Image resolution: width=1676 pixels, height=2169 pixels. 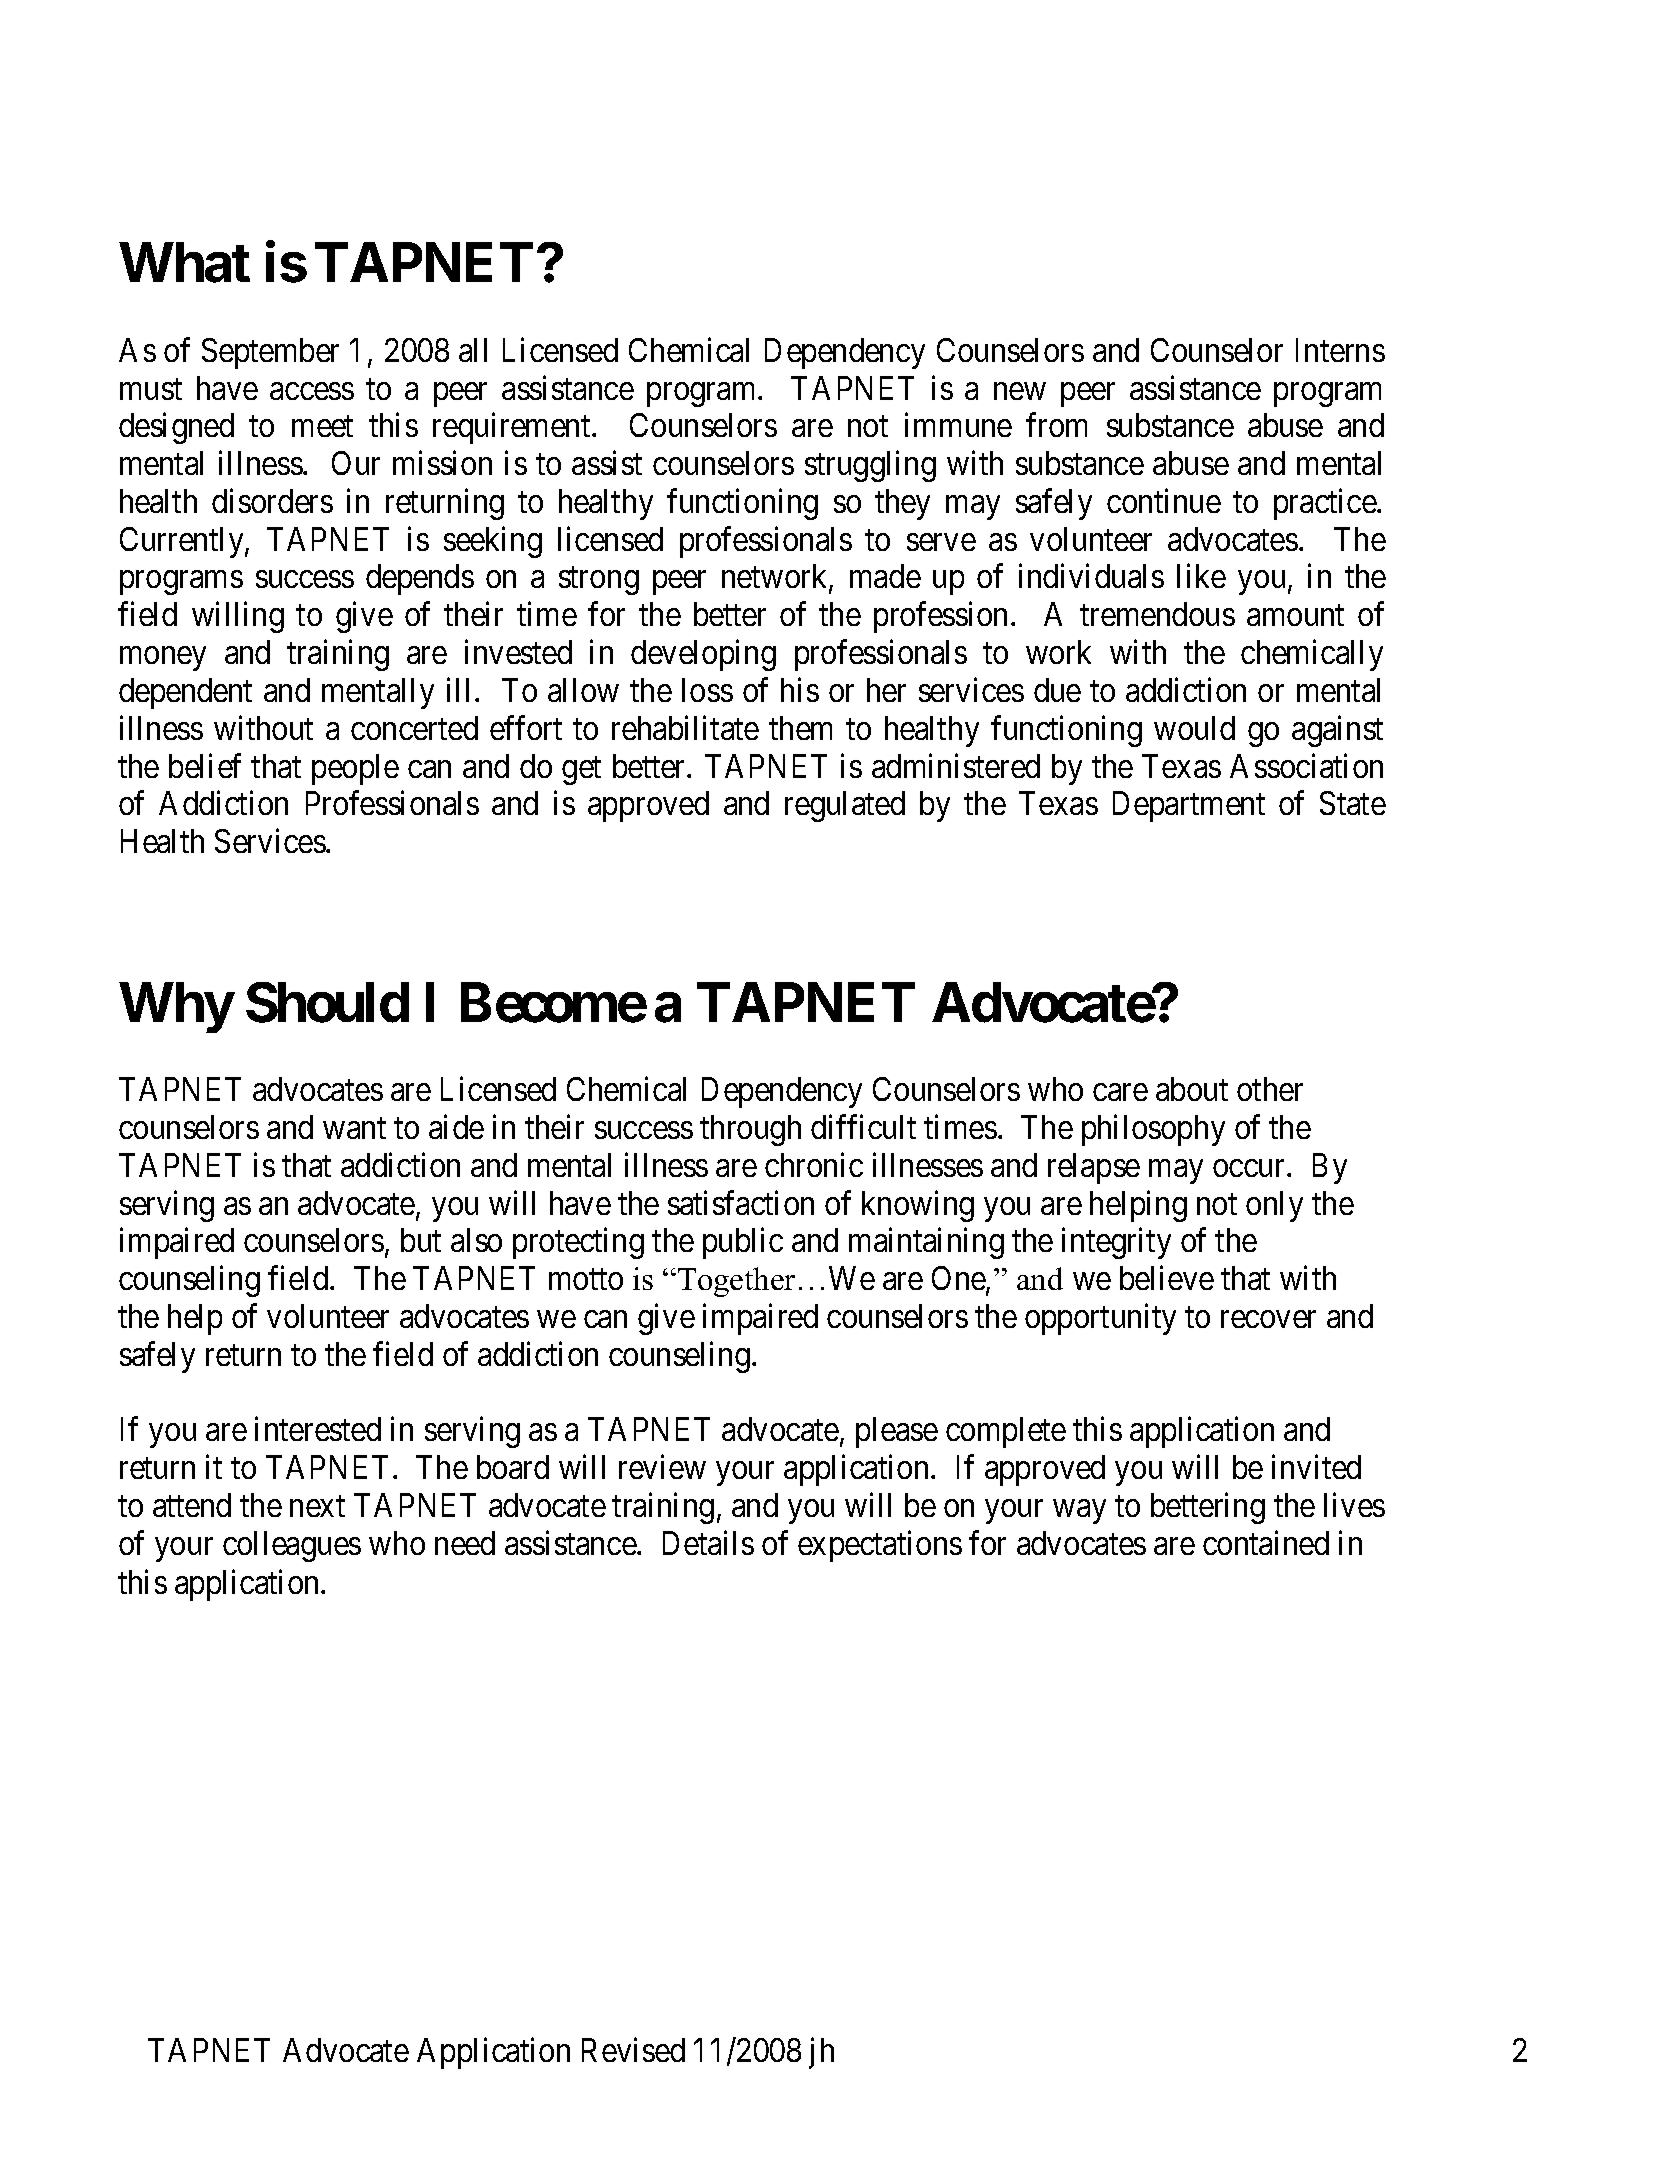 I want to click on colleagues, so click(x=292, y=1546).
